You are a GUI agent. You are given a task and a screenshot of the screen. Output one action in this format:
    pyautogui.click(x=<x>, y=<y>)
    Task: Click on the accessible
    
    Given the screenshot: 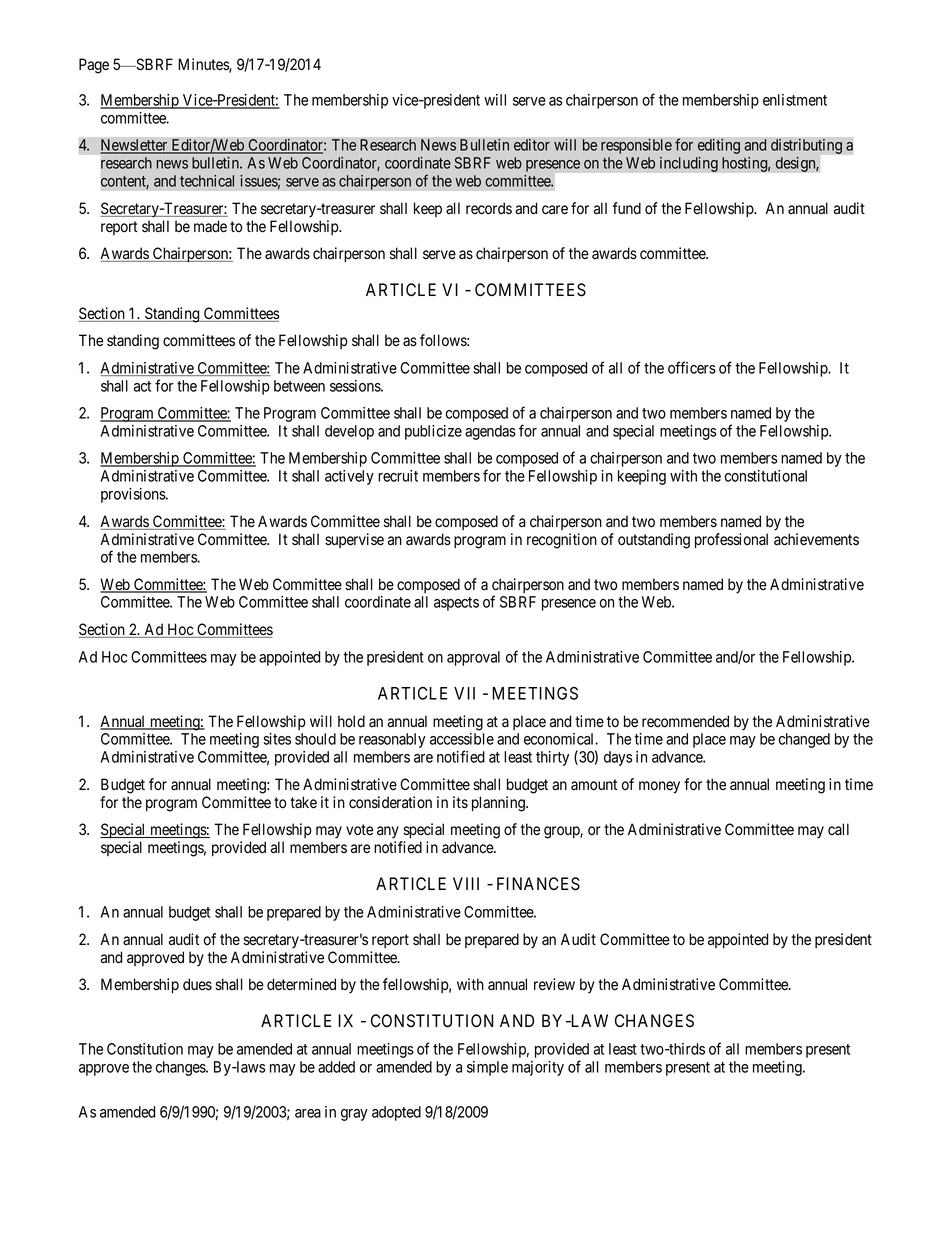 What is the action you would take?
    pyautogui.click(x=462, y=739)
